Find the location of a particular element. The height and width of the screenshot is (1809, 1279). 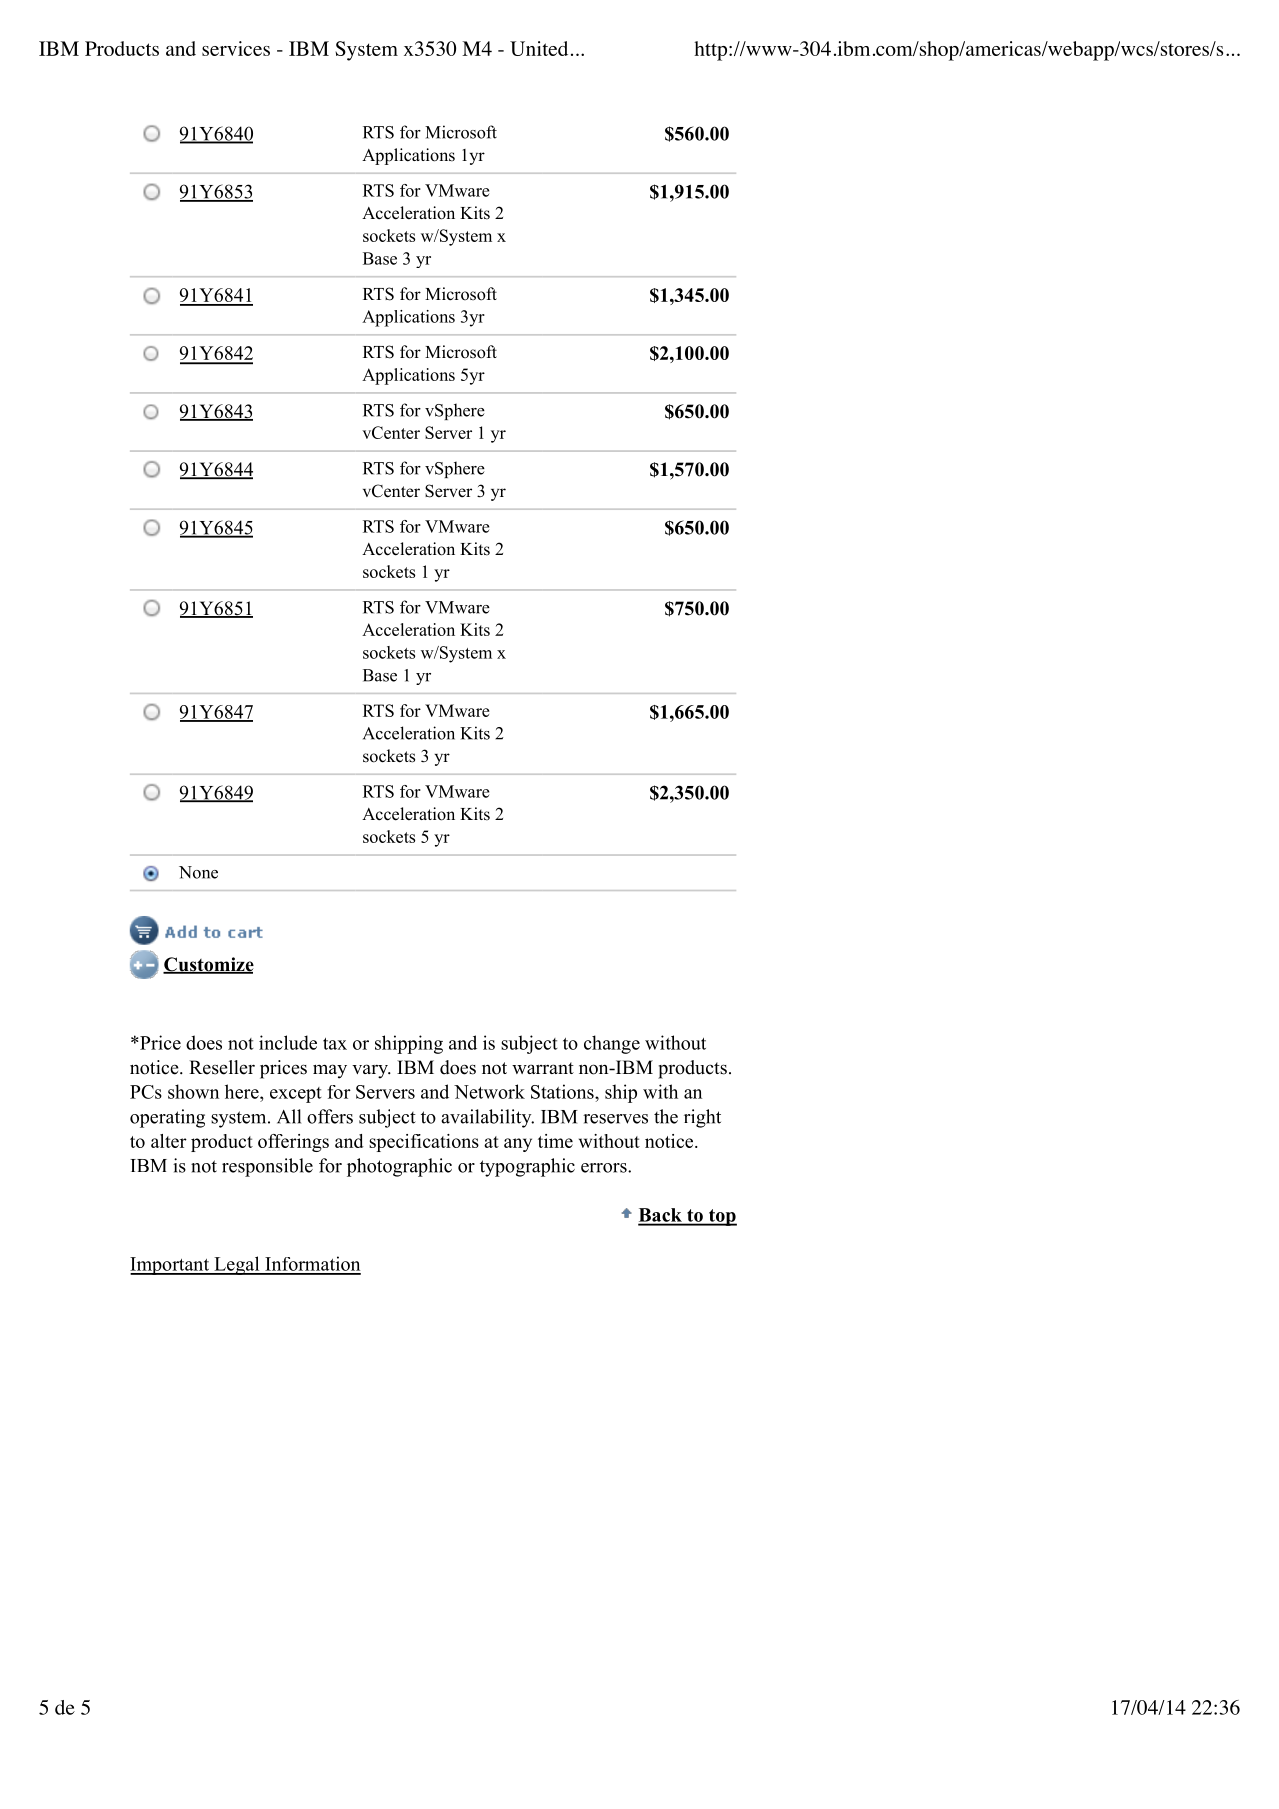

United is located at coordinates (539, 48).
